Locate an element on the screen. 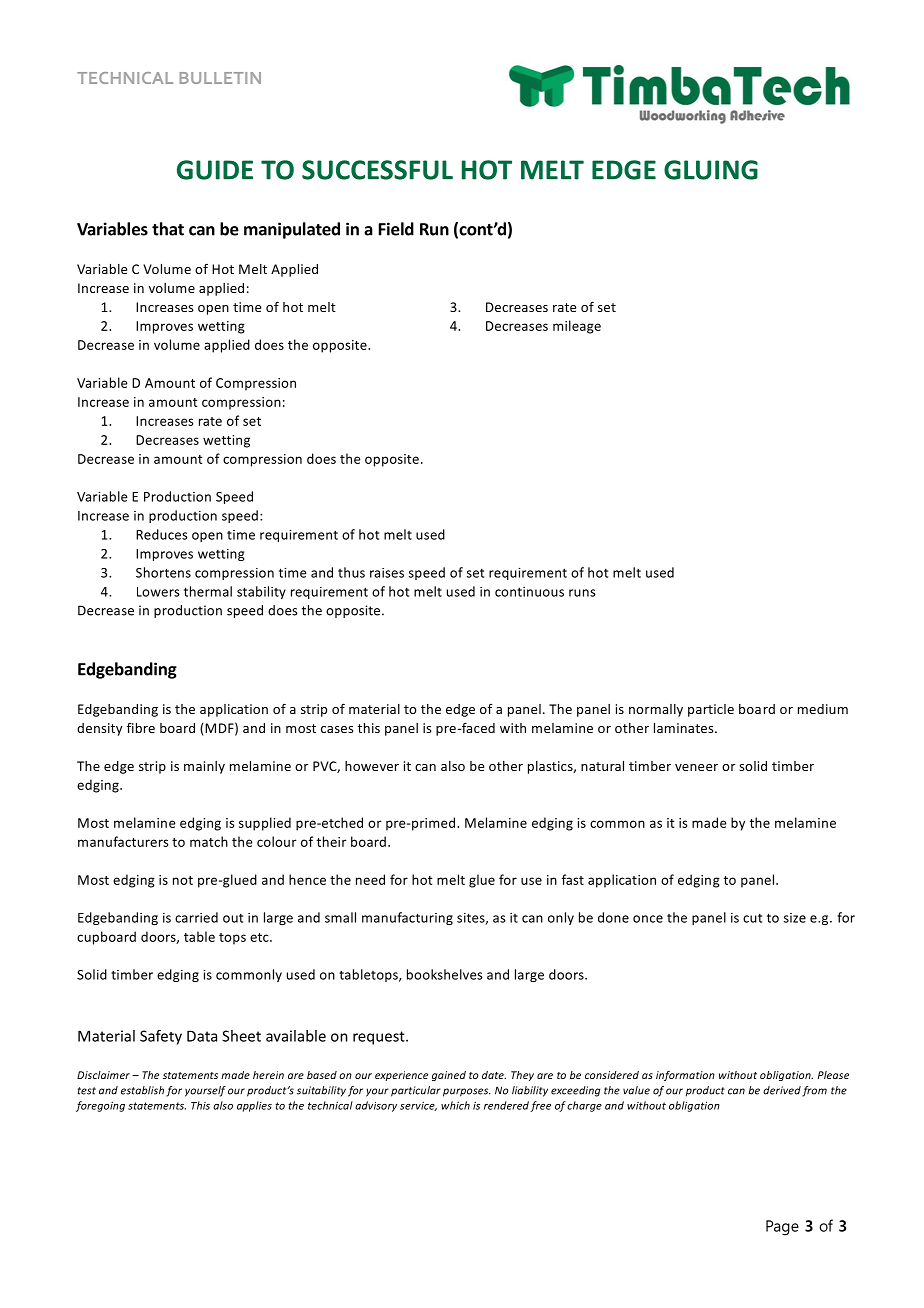 This screenshot has width=924, height=1308. need is located at coordinates (370, 879).
